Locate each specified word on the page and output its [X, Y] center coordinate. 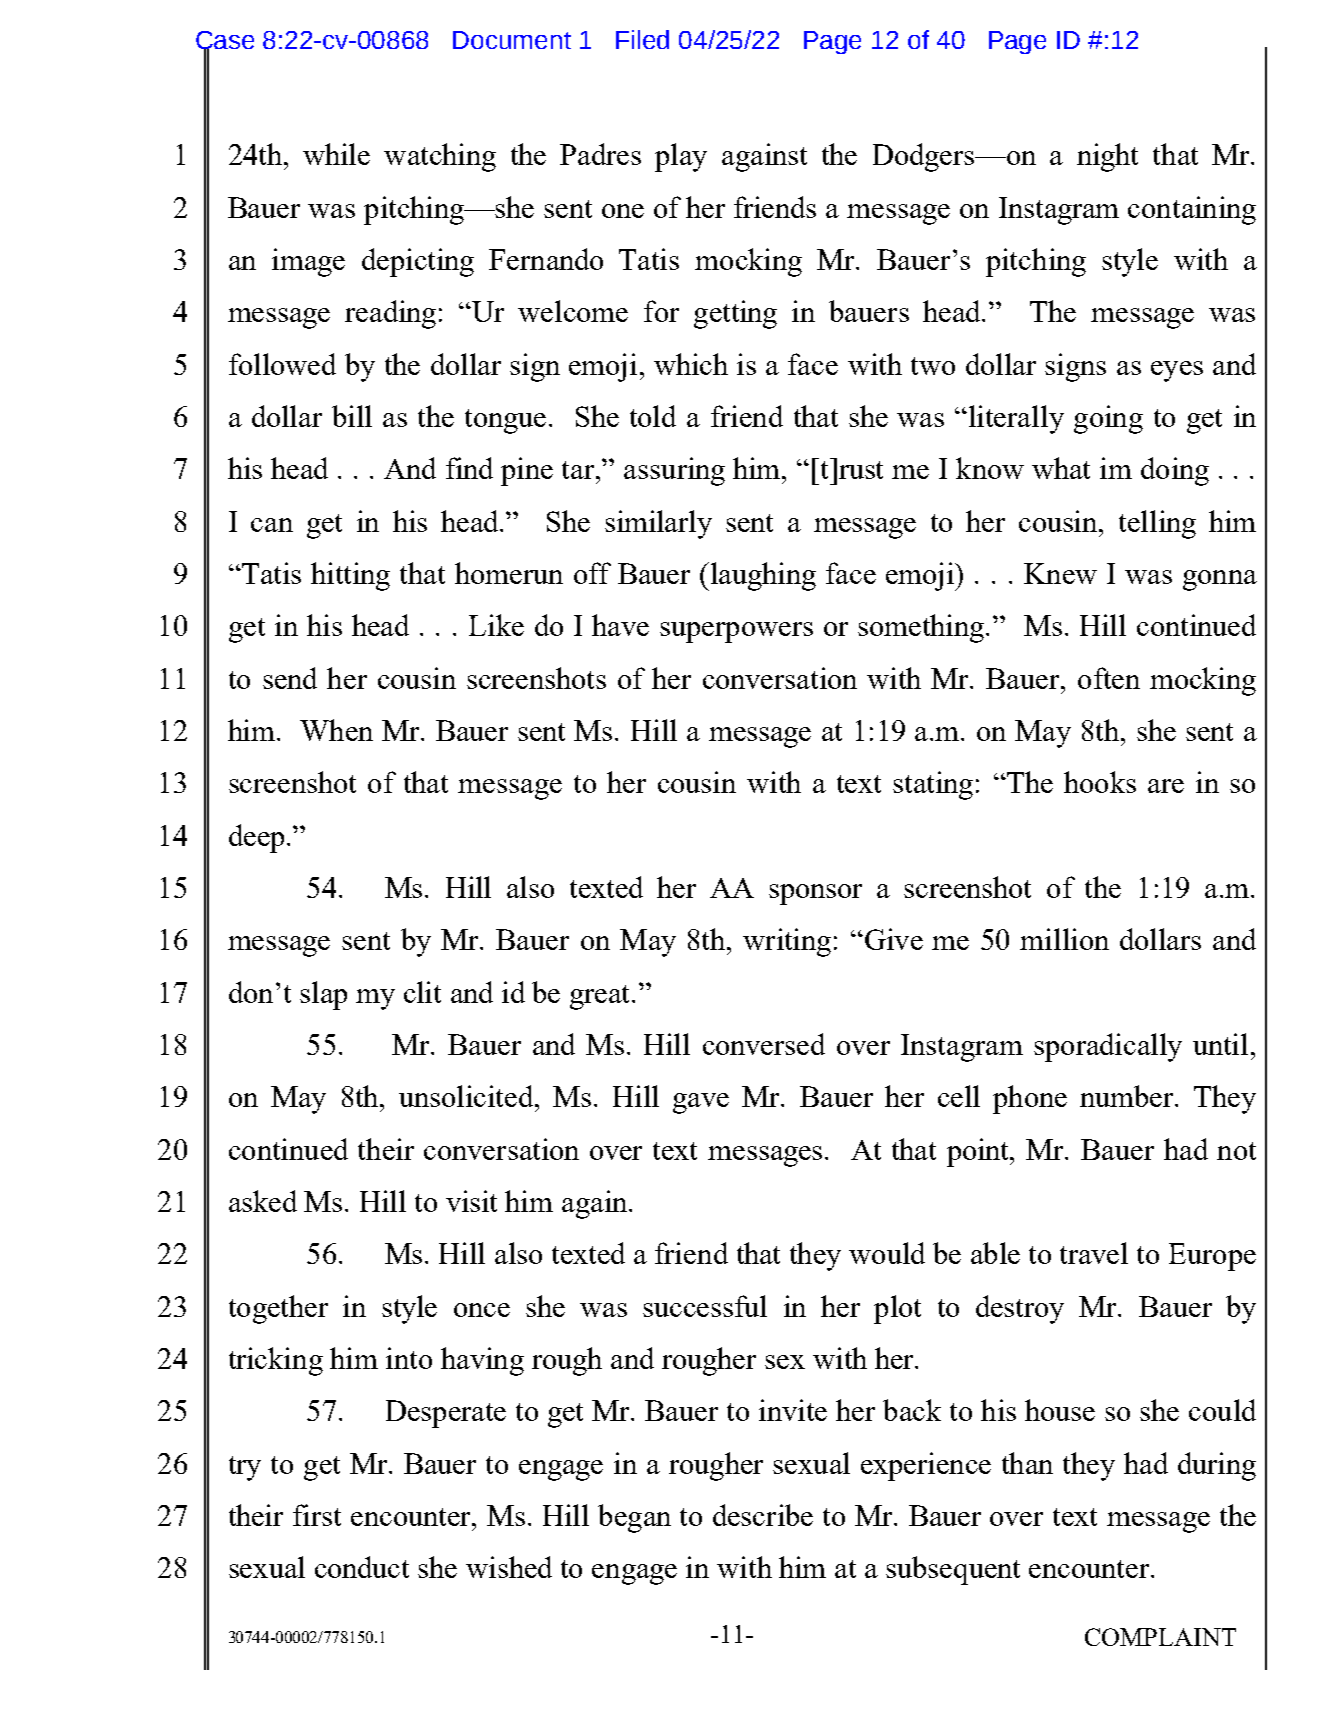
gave [701, 1103]
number [1128, 1096]
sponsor [815, 894]
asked [263, 1201]
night [1107, 157]
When [336, 730]
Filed [642, 39]
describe [763, 1515]
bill [352, 416]
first [317, 1515]
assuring [674, 471]
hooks [1100, 782]
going [1108, 419]
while [336, 154]
